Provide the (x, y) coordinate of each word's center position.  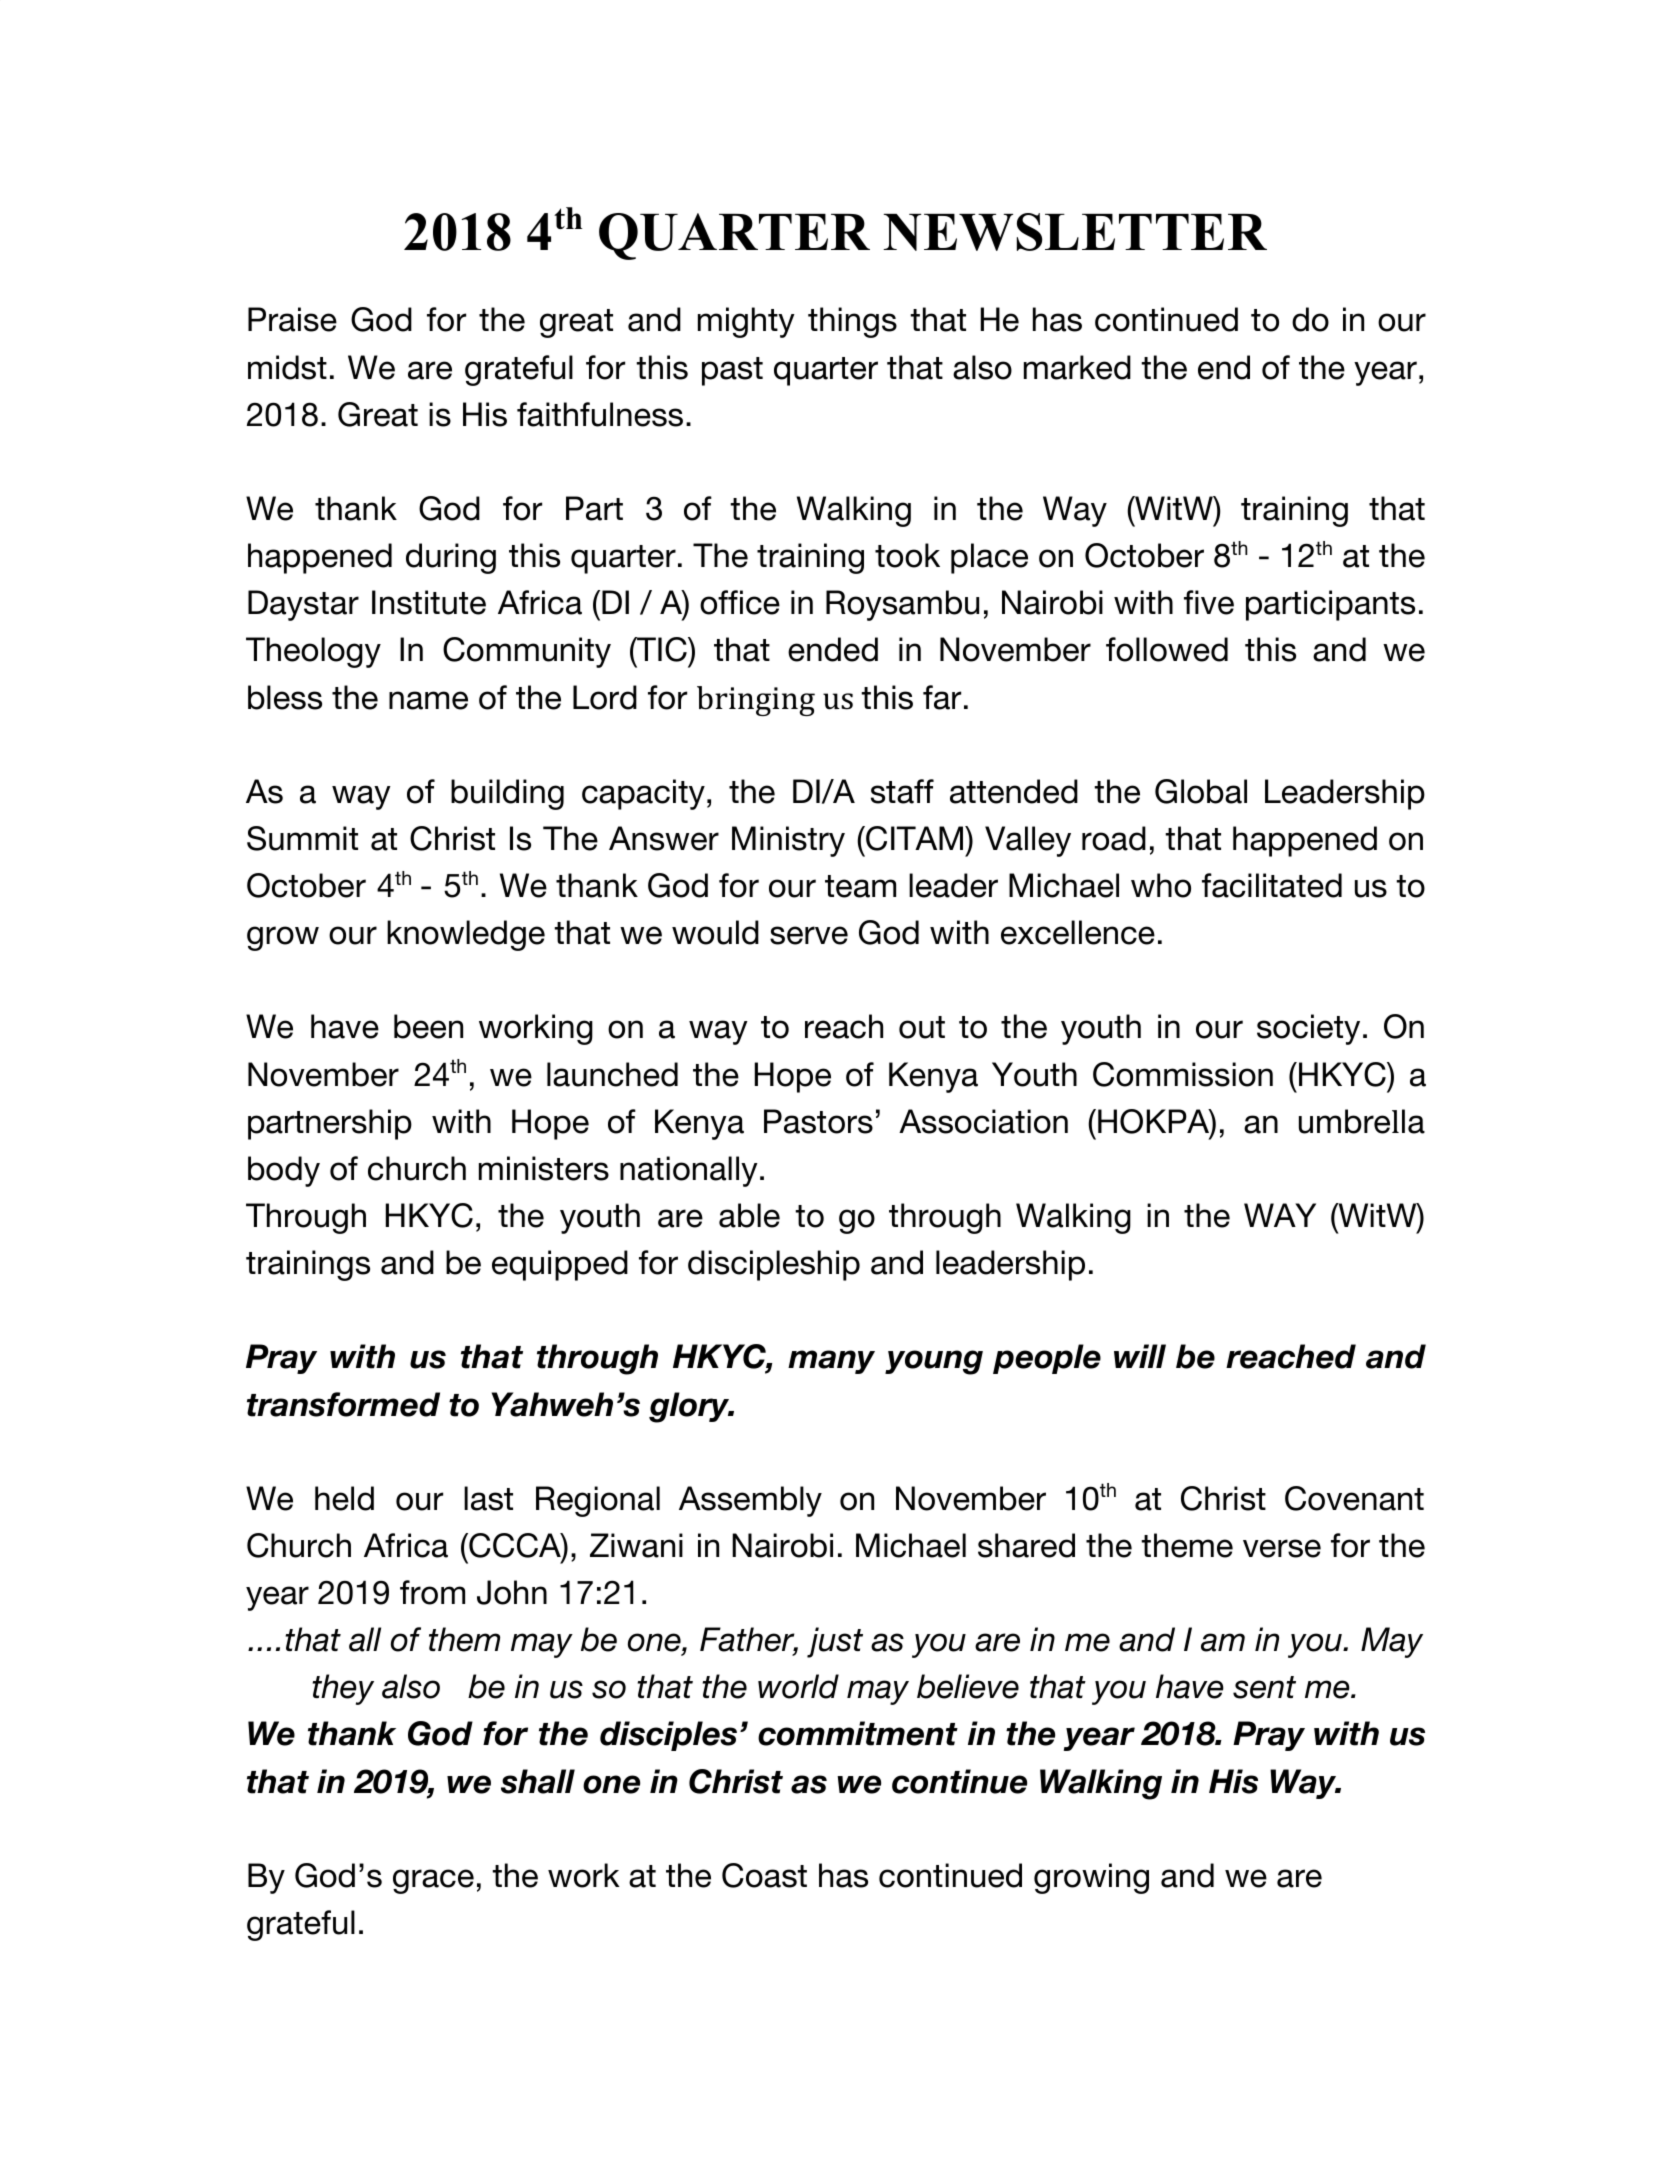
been (428, 1026)
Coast (764, 1875)
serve (809, 935)
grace (433, 1881)
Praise (292, 319)
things (852, 322)
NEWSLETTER (1075, 232)
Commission (1183, 1074)
